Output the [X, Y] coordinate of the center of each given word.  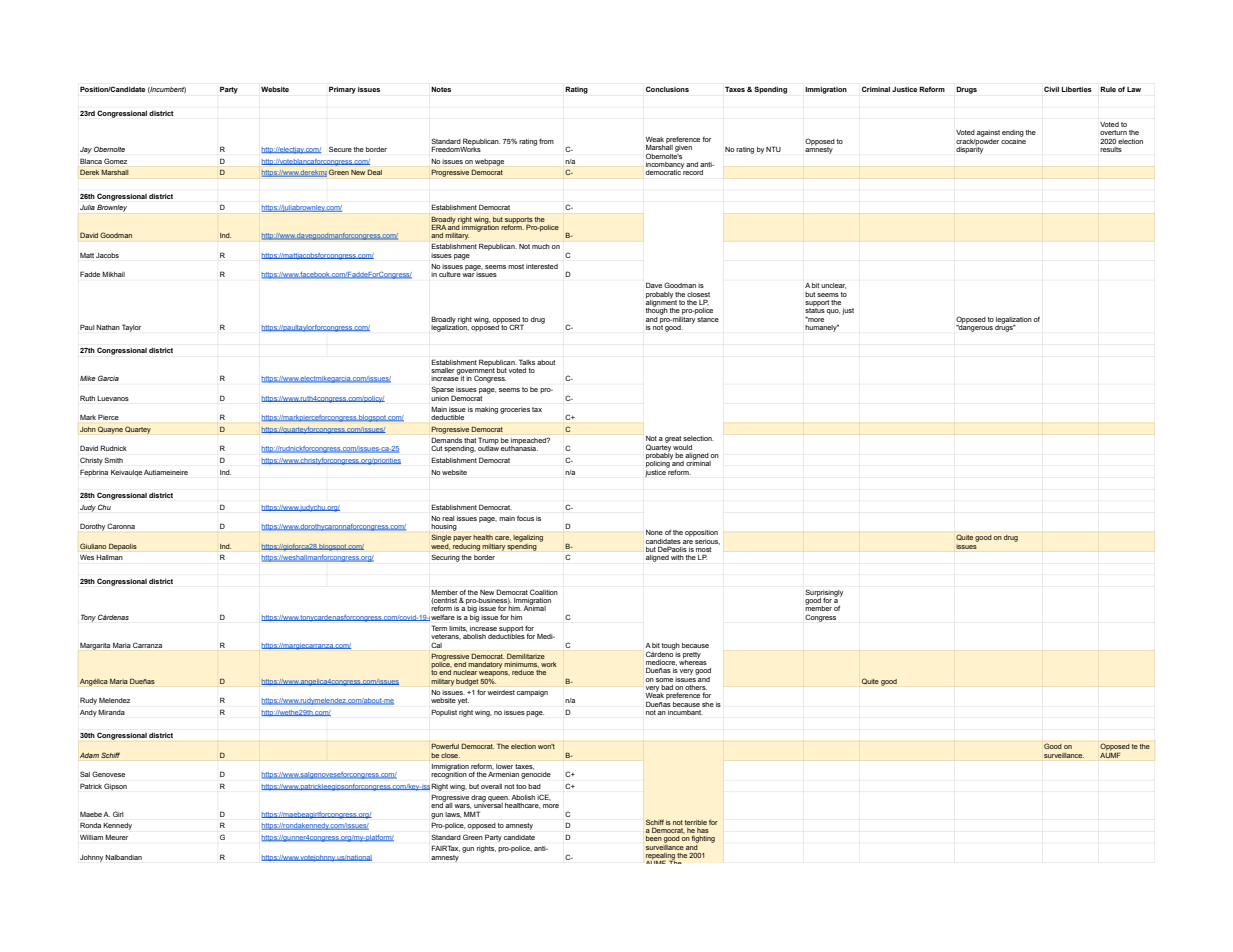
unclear [833, 286]
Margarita [95, 646]
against [988, 133]
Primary [342, 90]
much [541, 246]
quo [833, 312]
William [91, 837]
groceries [515, 410]
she [708, 704]
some [664, 680]
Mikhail [113, 274]
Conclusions [667, 89]
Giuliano [93, 546]
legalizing [528, 538]
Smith [113, 460]
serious [707, 542]
